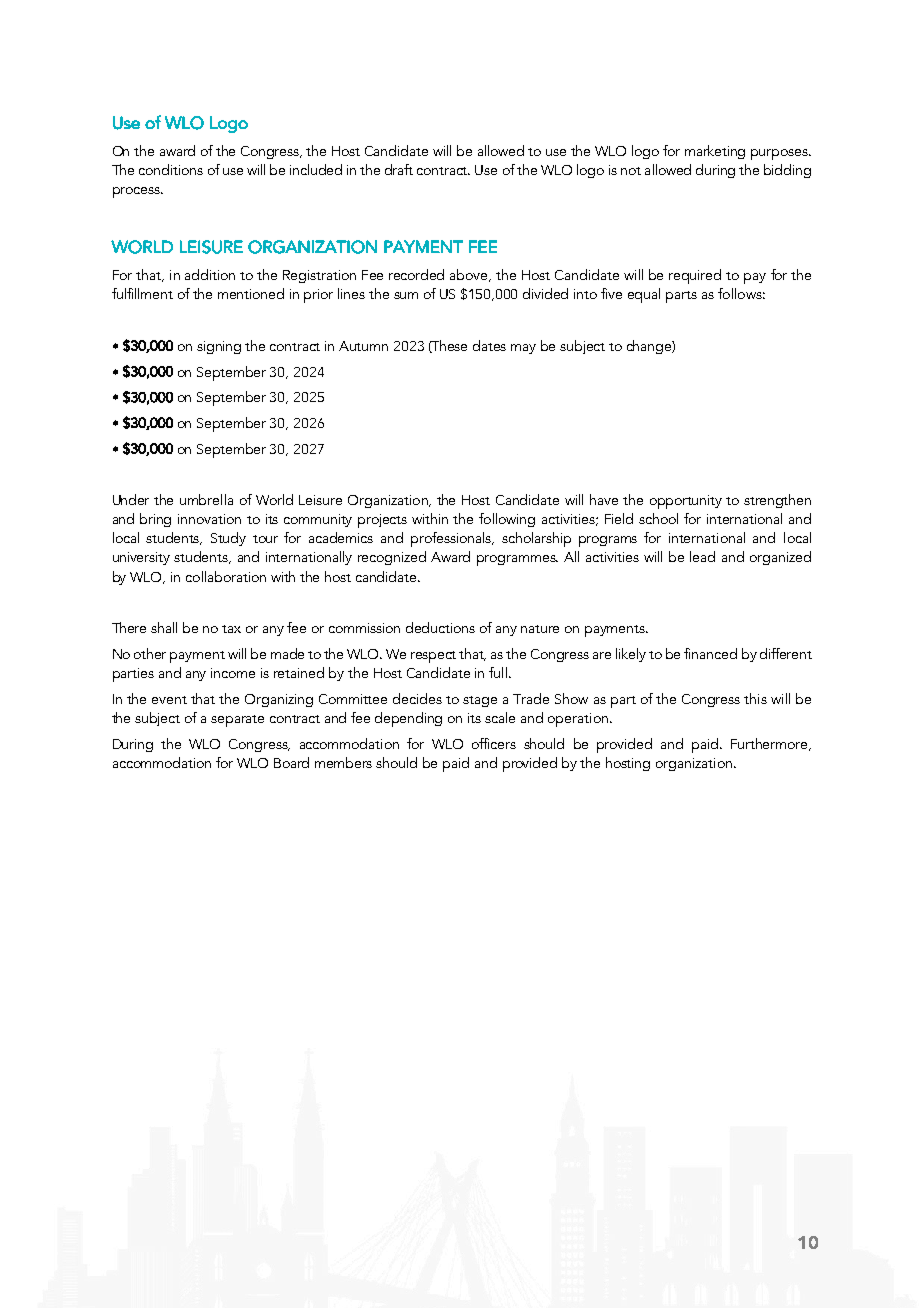 Image resolution: width=924 pixels, height=1308 pixels. I want to click on opportunity, so click(686, 502).
